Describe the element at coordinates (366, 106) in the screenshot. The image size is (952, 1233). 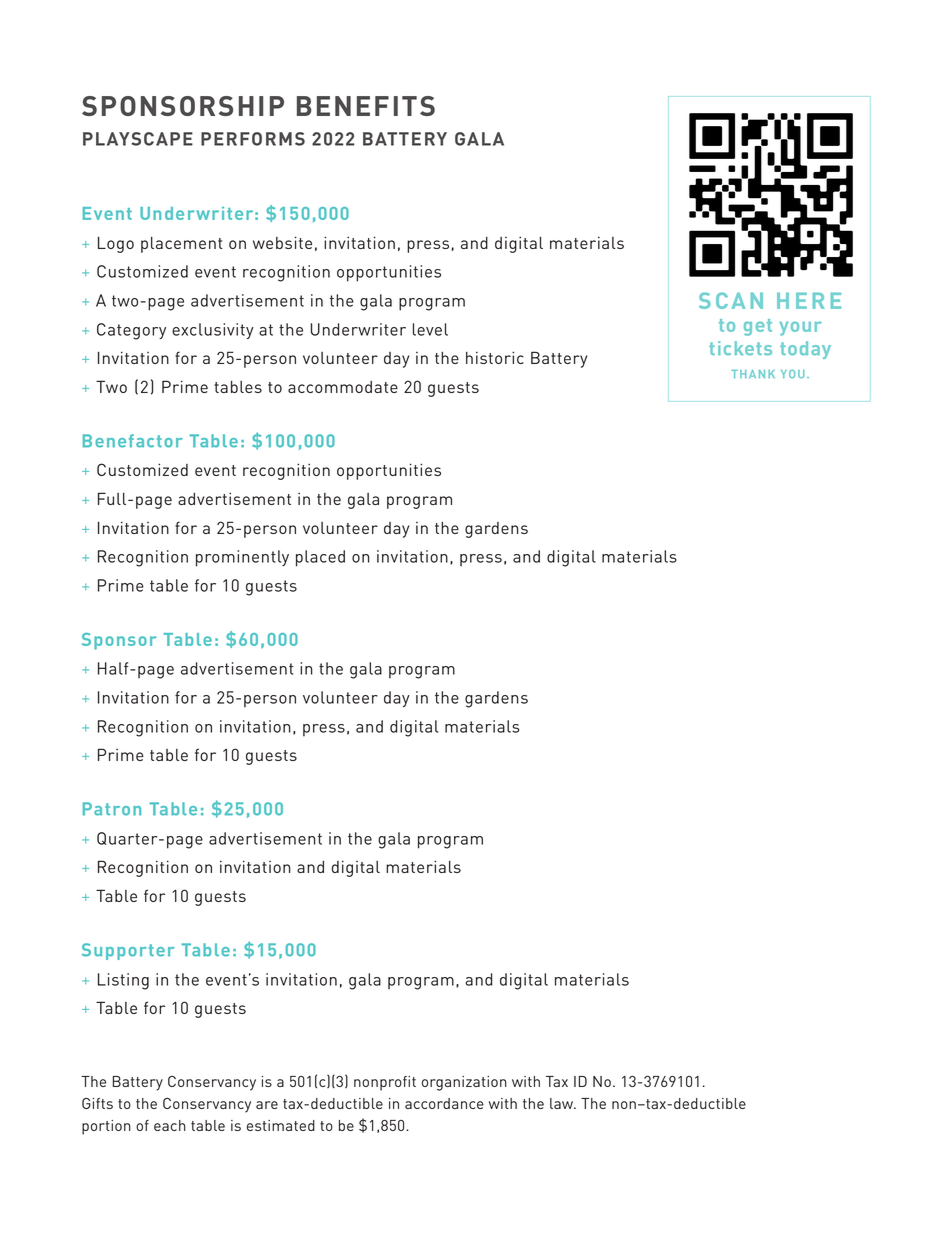
I see `BENEFITS` at that location.
